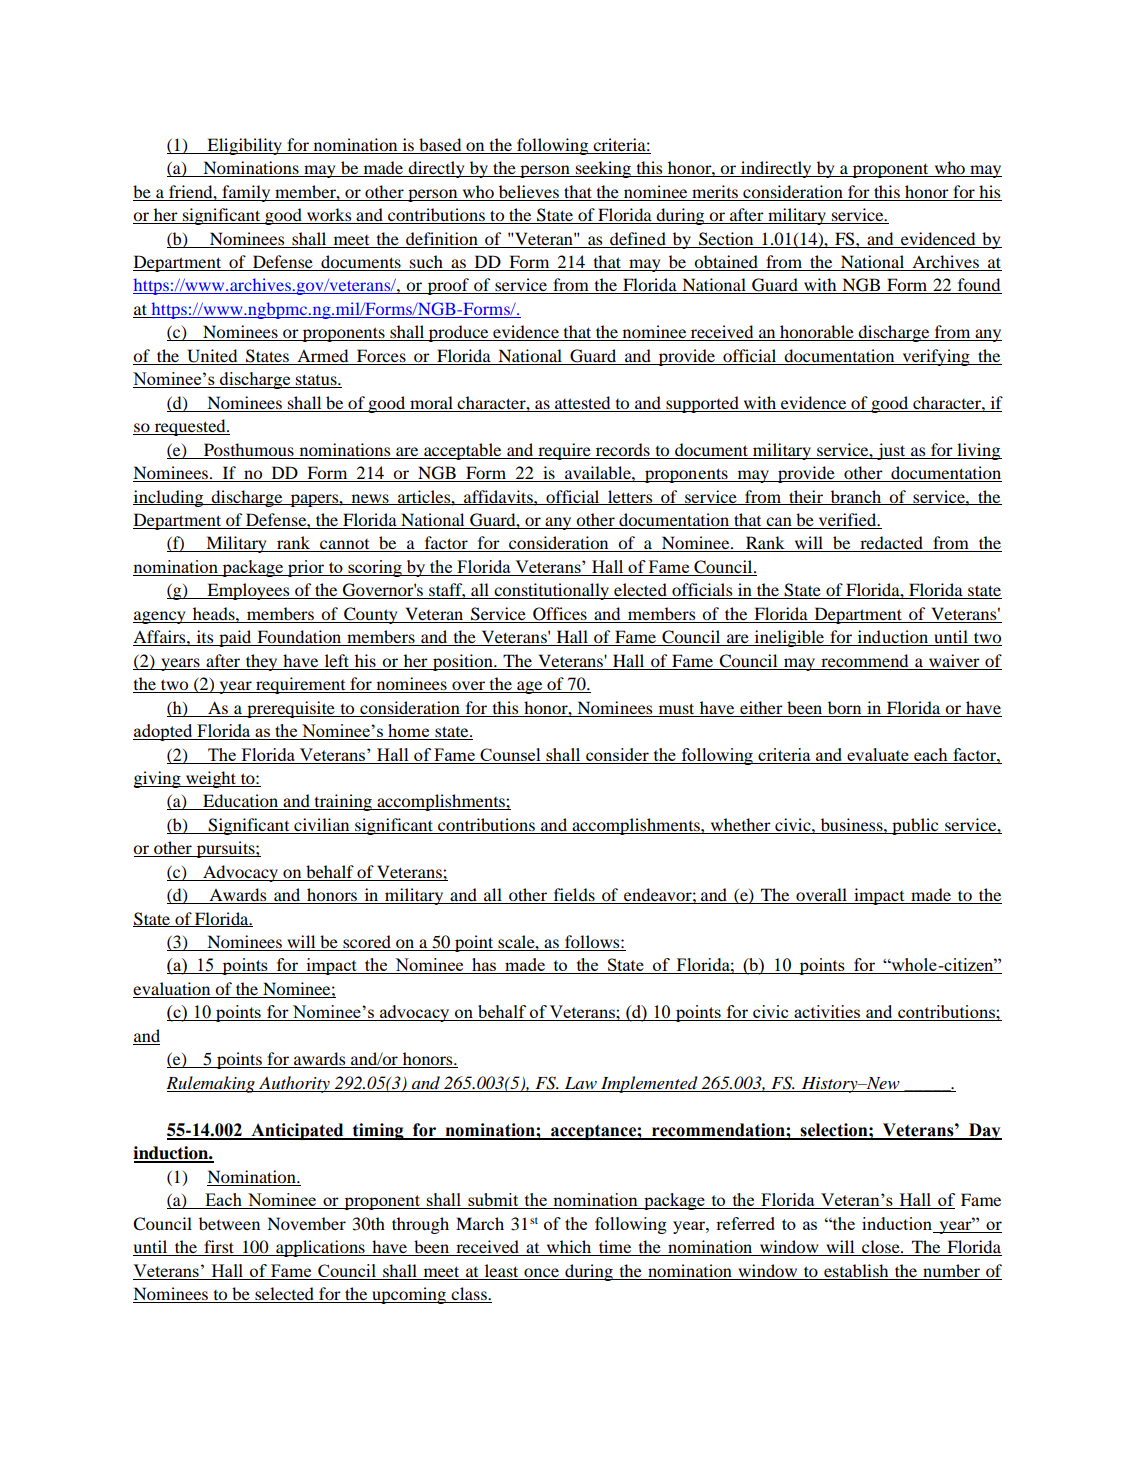  Describe the element at coordinates (574, 896) in the screenshot. I see `fields` at that location.
